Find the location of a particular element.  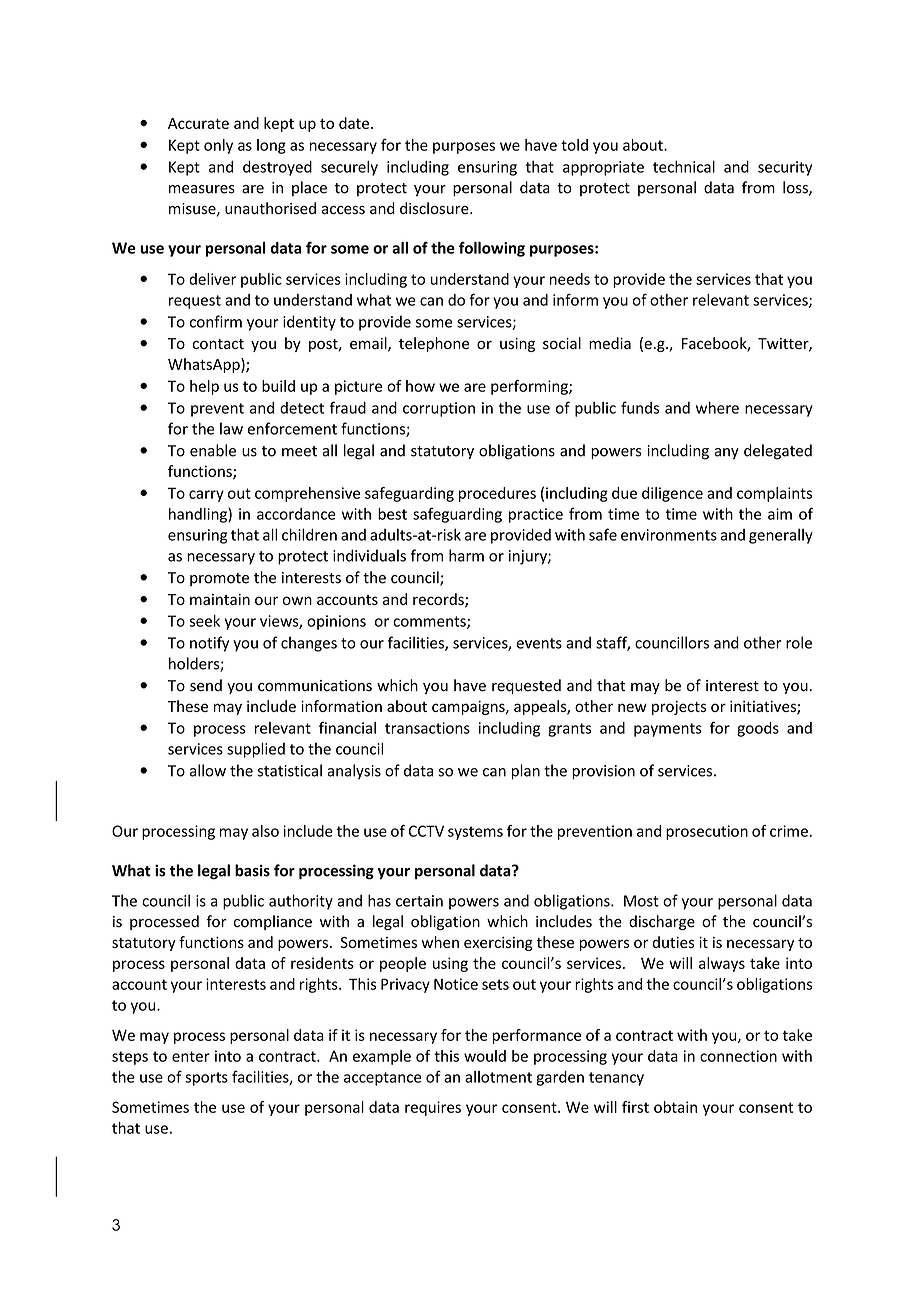

technical is located at coordinates (684, 166).
